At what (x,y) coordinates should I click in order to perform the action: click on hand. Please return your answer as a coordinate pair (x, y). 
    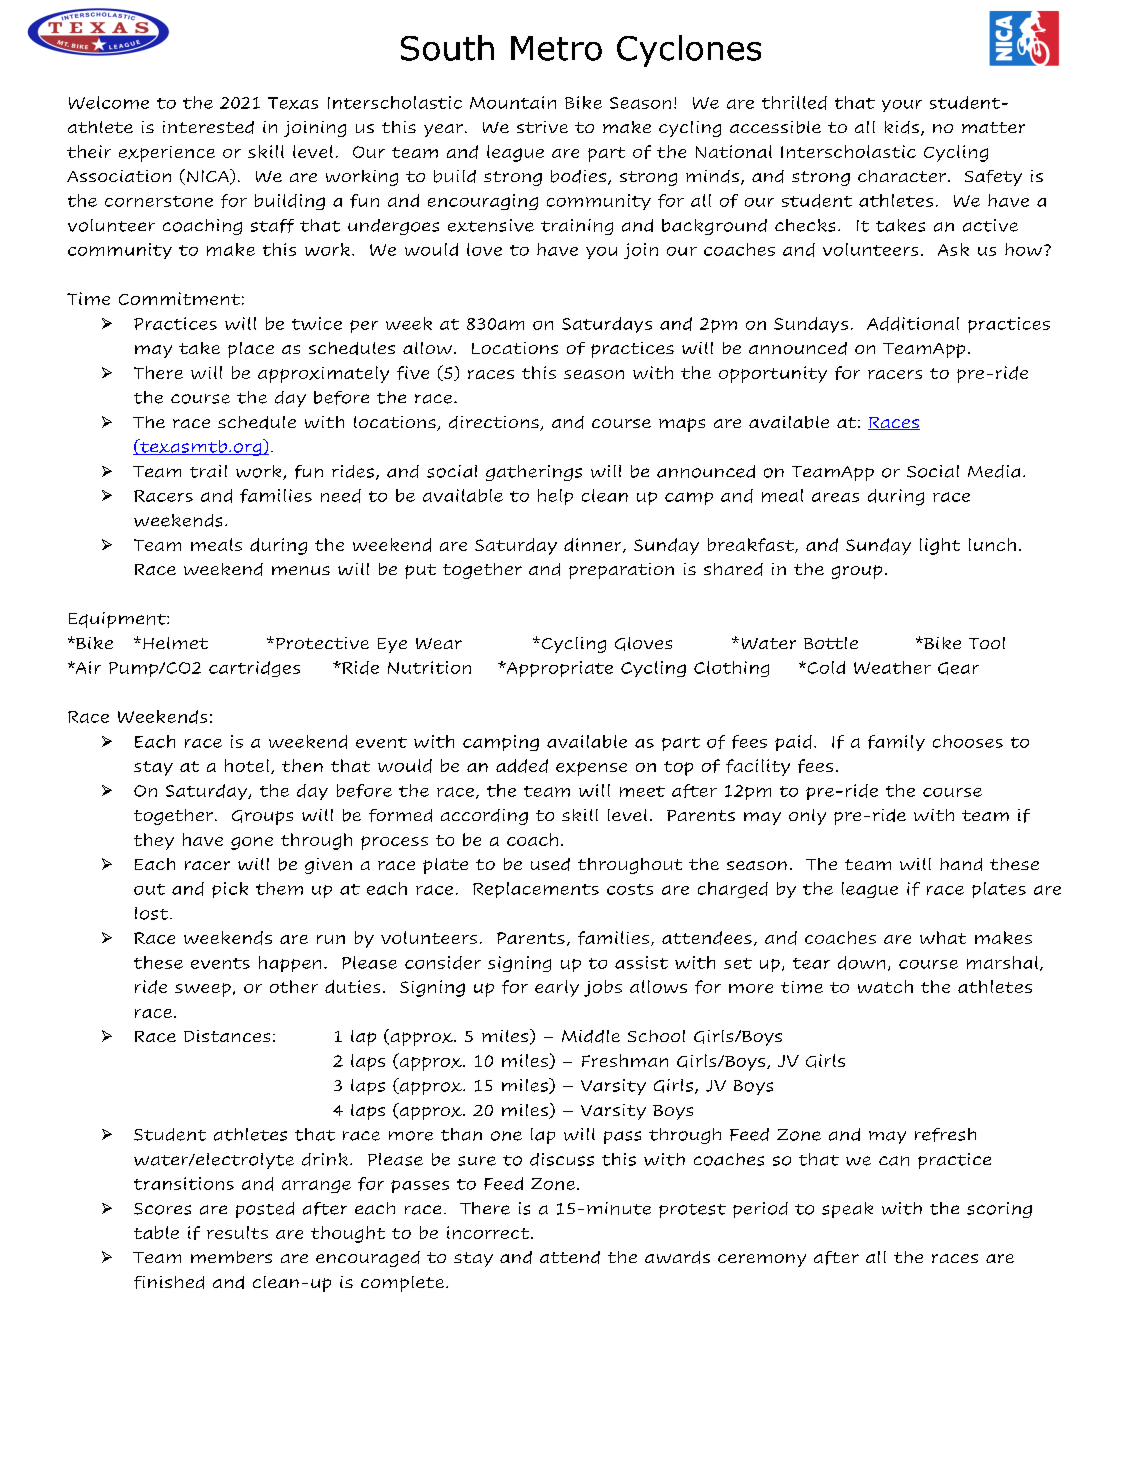
    Looking at the image, I should click on (961, 864).
